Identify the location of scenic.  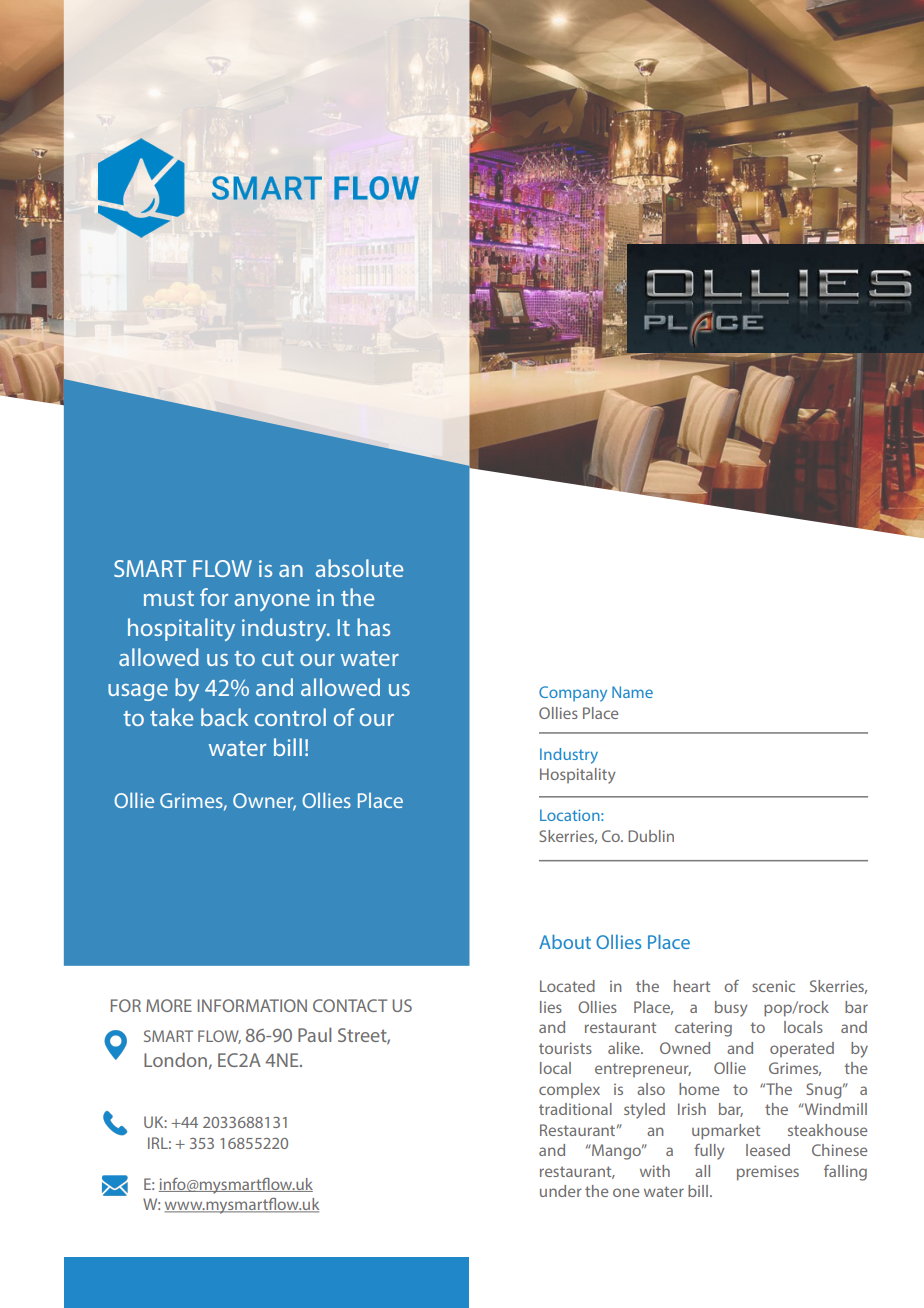
(773, 986).
